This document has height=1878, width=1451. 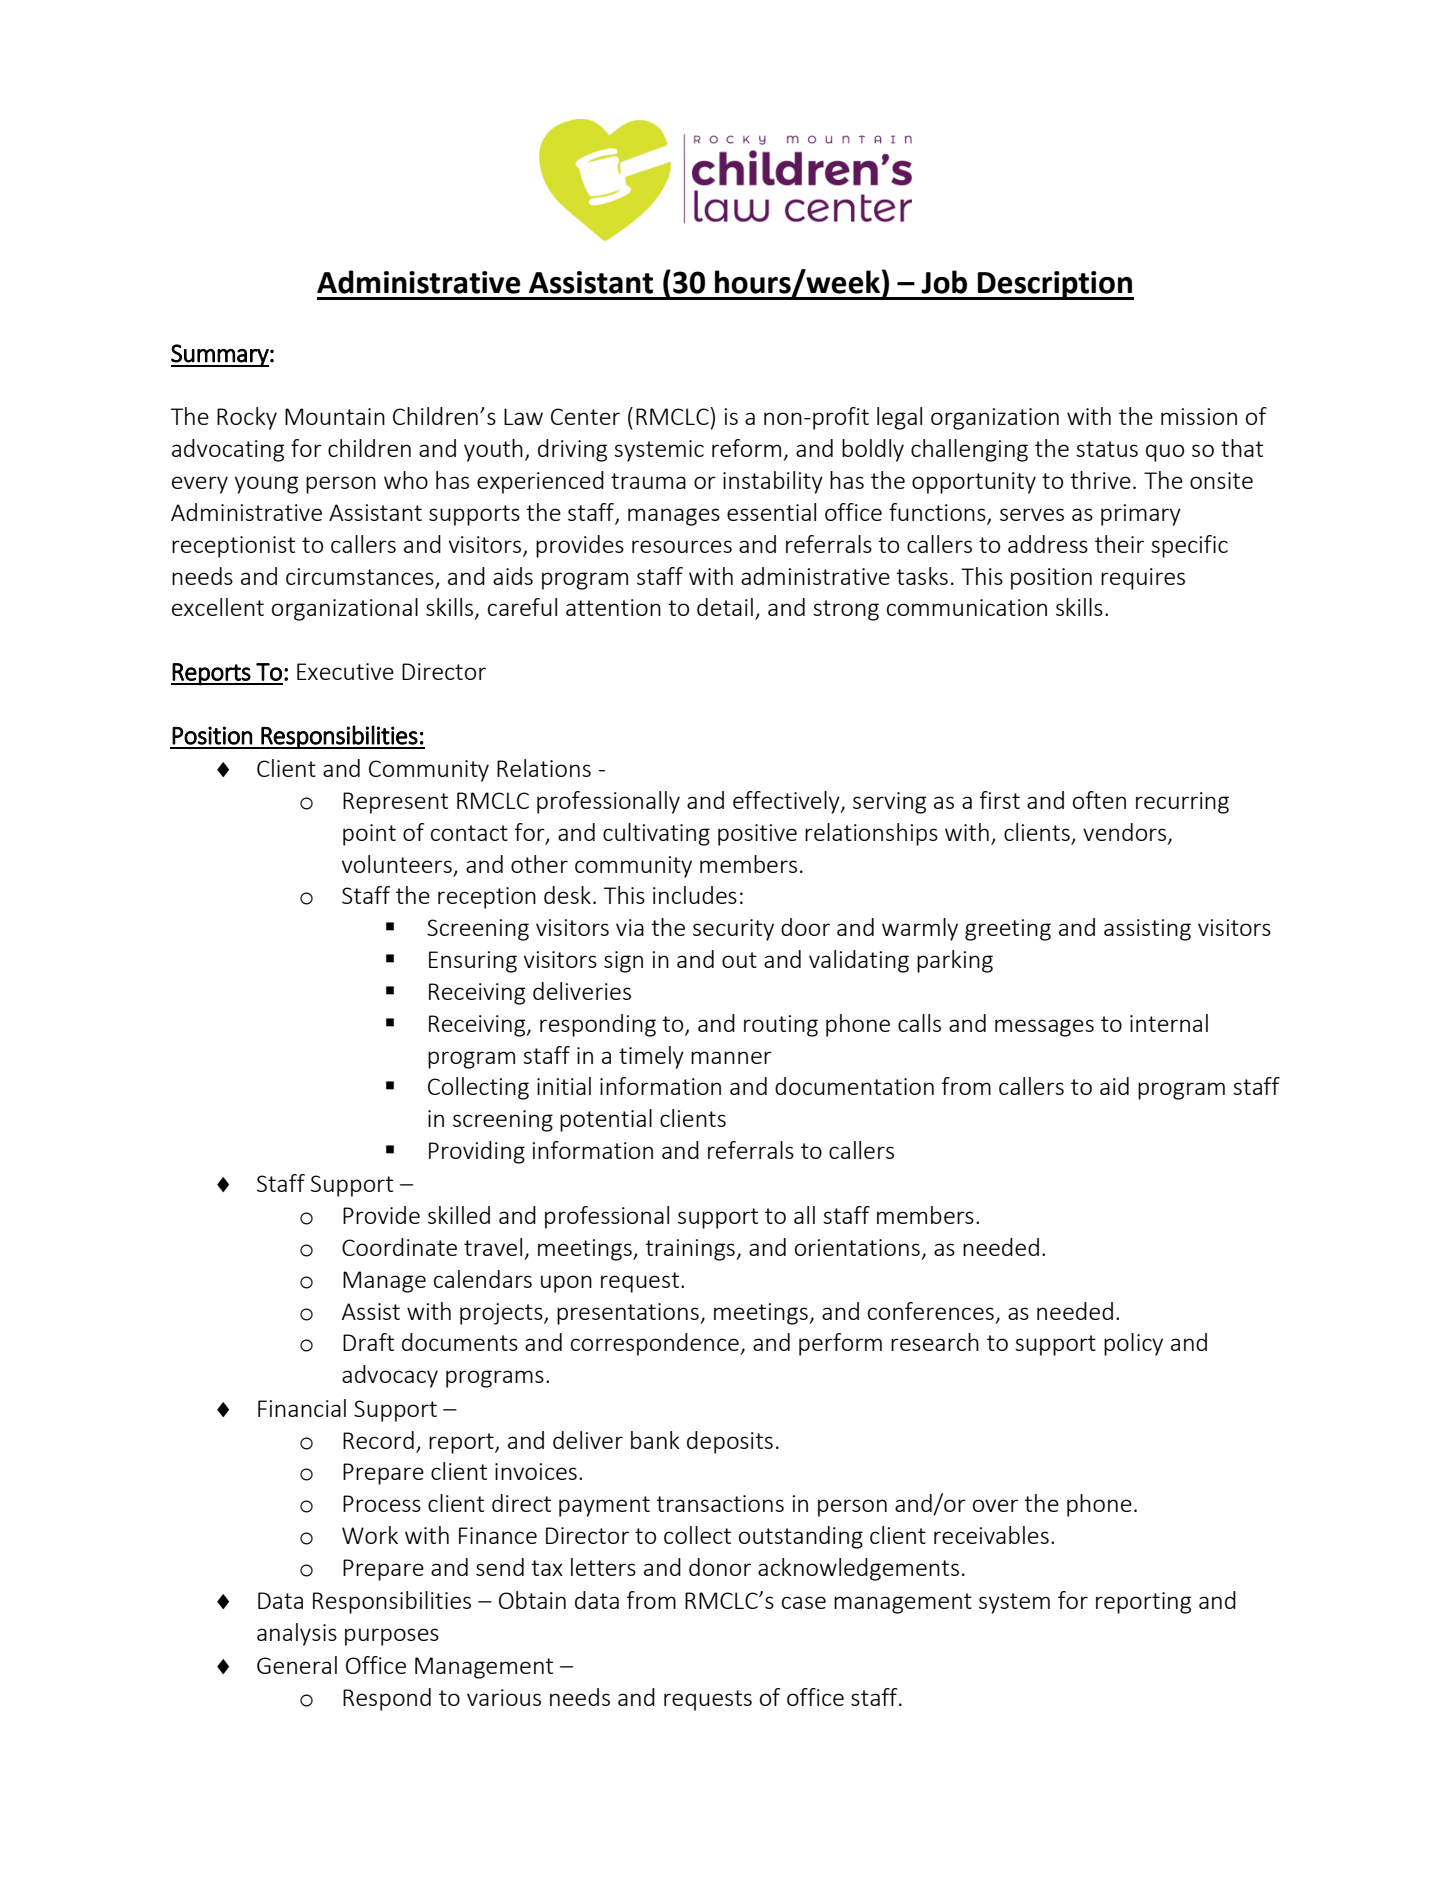 I want to click on effectively, so click(x=787, y=802).
